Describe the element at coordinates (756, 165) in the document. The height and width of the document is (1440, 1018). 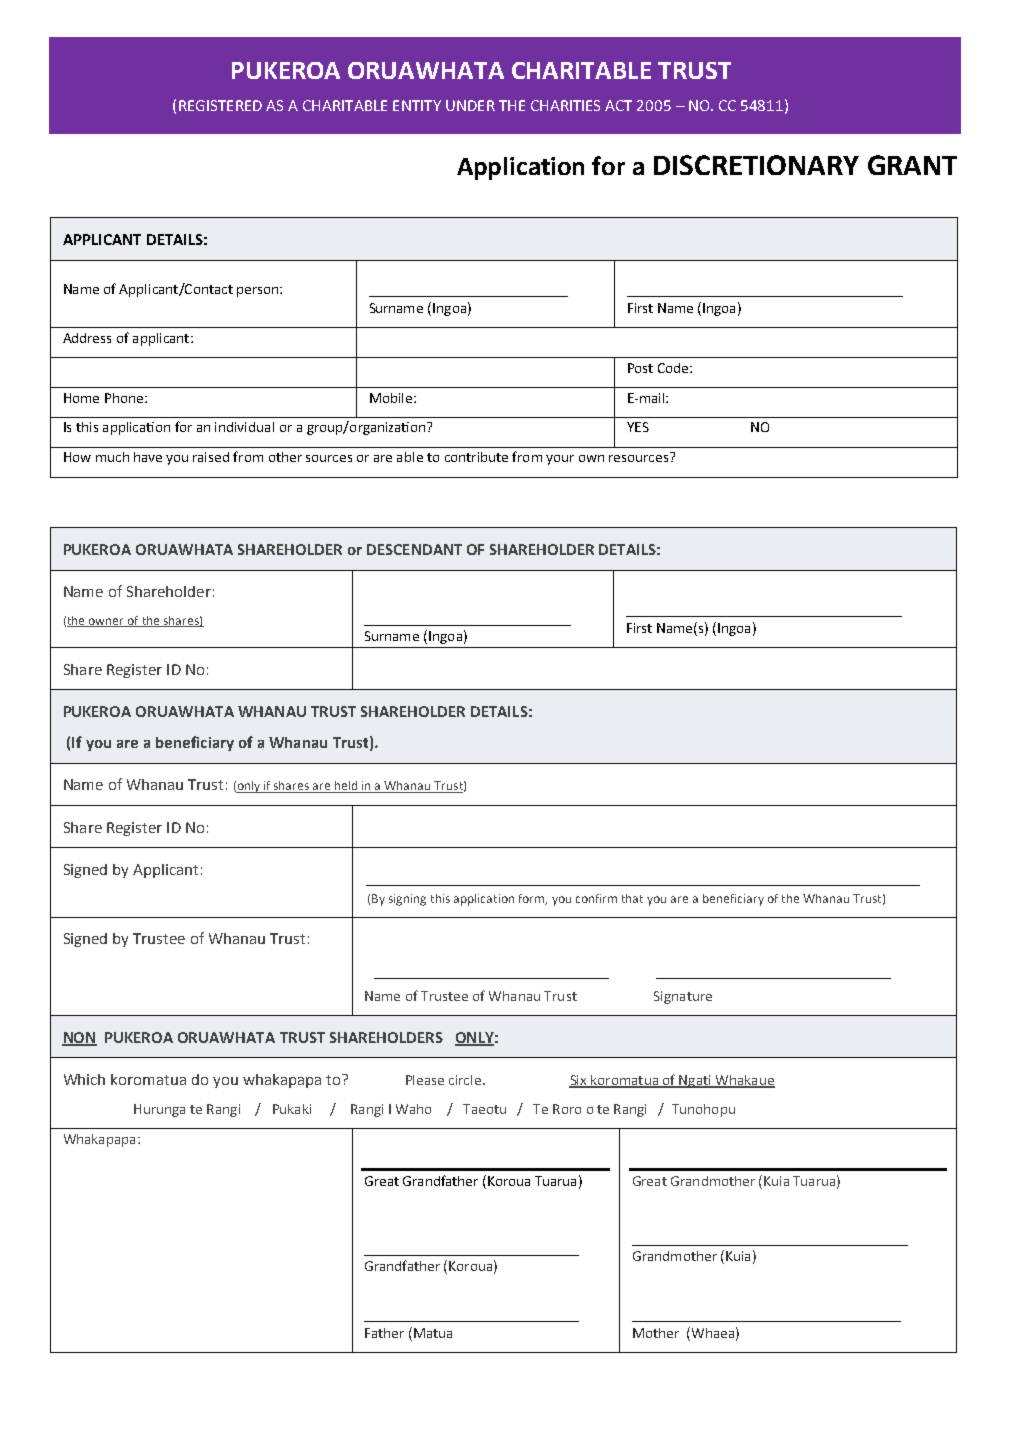
I see `DISCRETIONARY` at that location.
